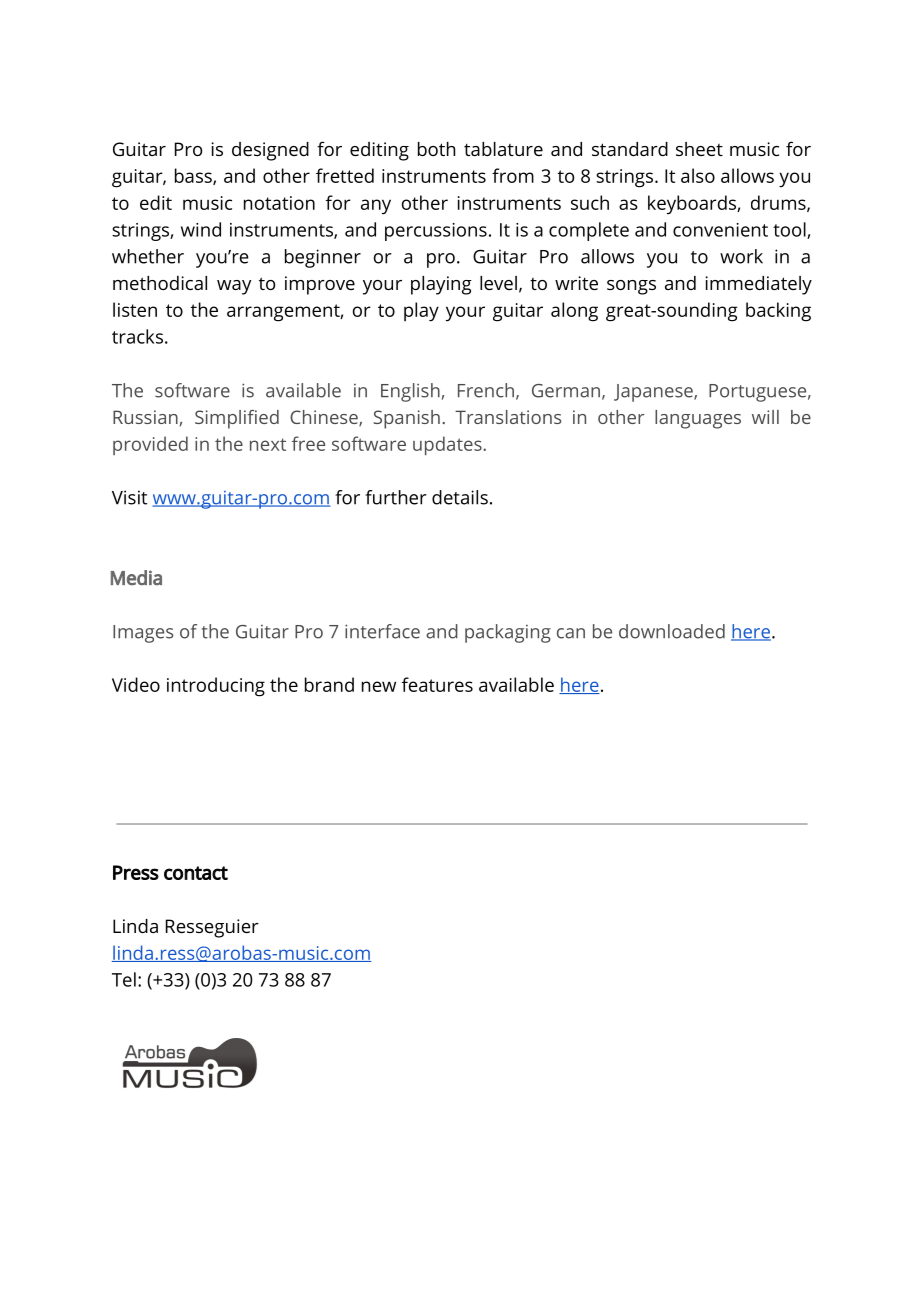 This document has height=1308, width=924. What do you see at coordinates (196, 873) in the document?
I see `contact` at bounding box center [196, 873].
